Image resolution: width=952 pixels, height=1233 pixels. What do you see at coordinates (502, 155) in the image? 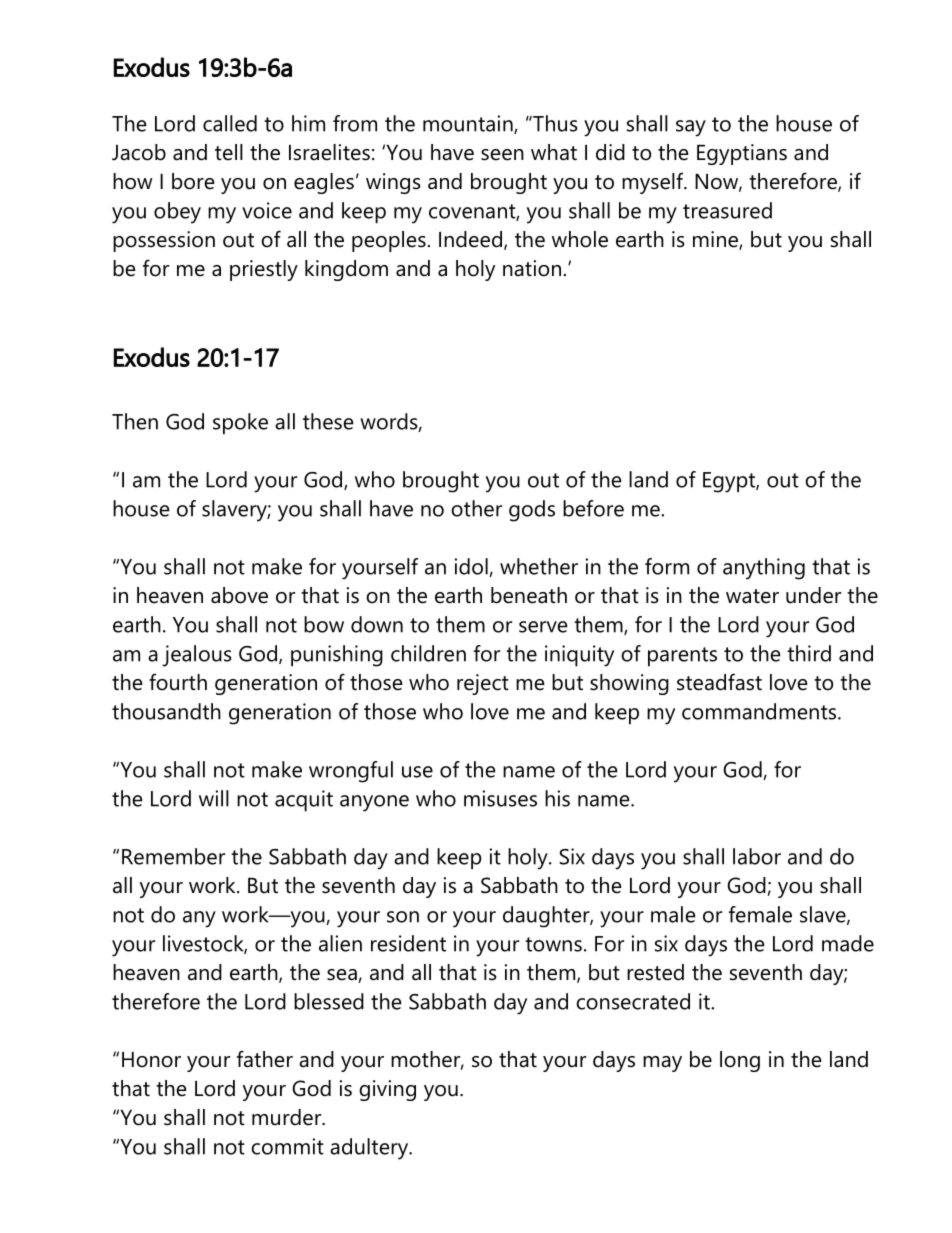
I see `seen` at bounding box center [502, 155].
